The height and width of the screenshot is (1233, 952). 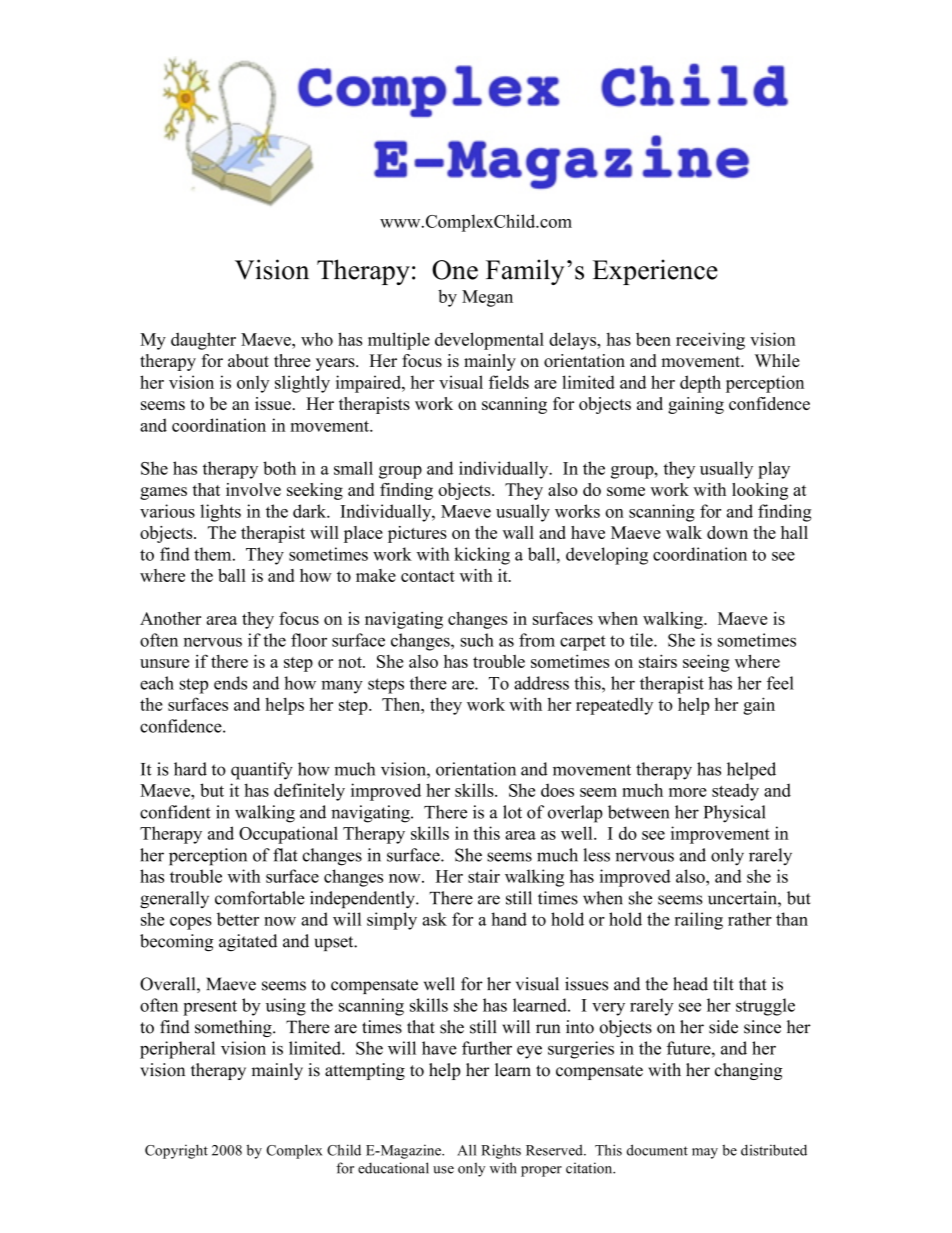 I want to click on Copyright, so click(x=176, y=1151).
